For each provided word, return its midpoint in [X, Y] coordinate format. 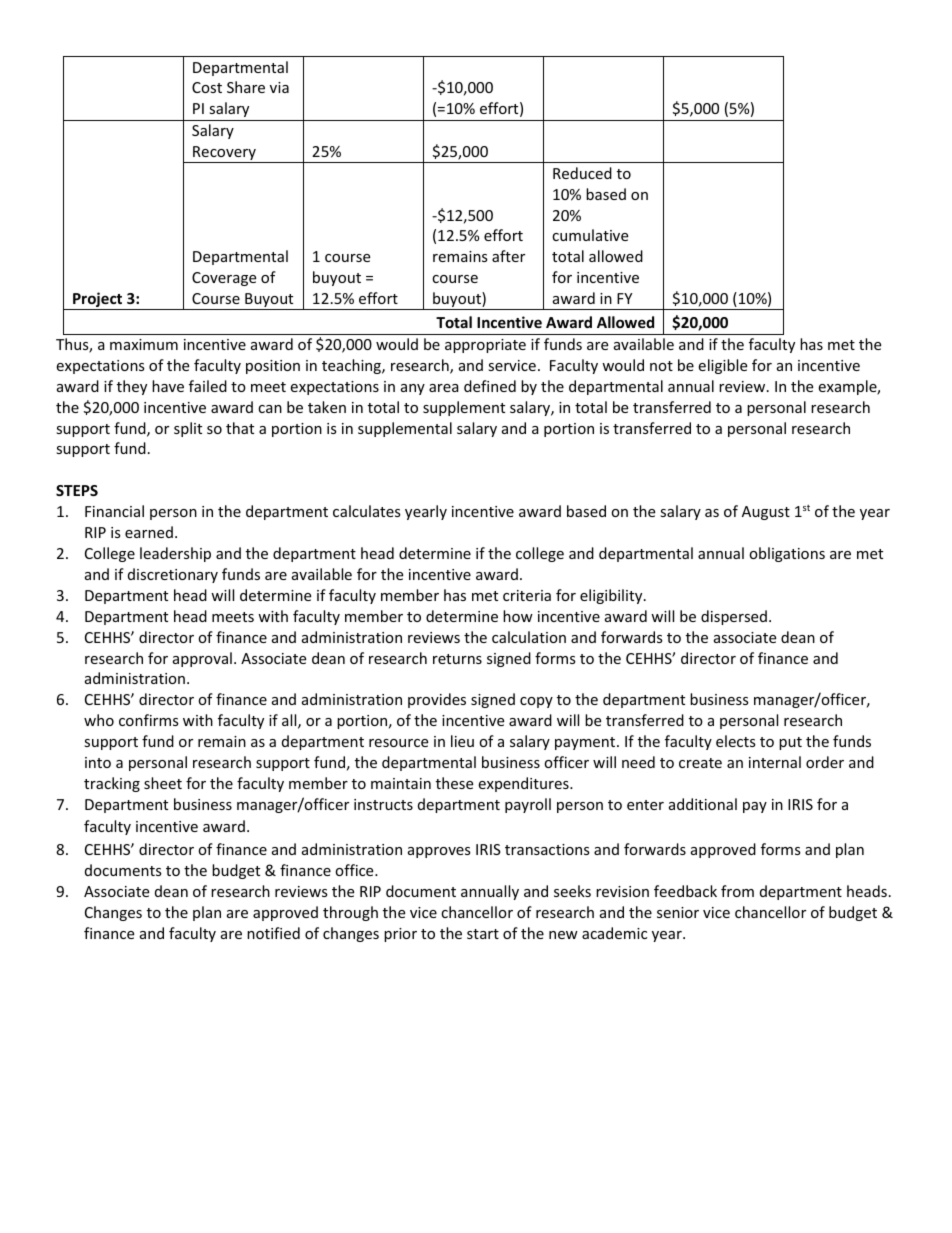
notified [273, 933]
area [444, 388]
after [508, 256]
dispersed [734, 617]
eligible [722, 366]
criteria [527, 595]
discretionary [173, 575]
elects [736, 741]
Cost [207, 87]
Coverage [224, 279]
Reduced [582, 173]
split [188, 429]
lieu [462, 741]
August [766, 513]
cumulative [590, 235]
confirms [149, 720]
